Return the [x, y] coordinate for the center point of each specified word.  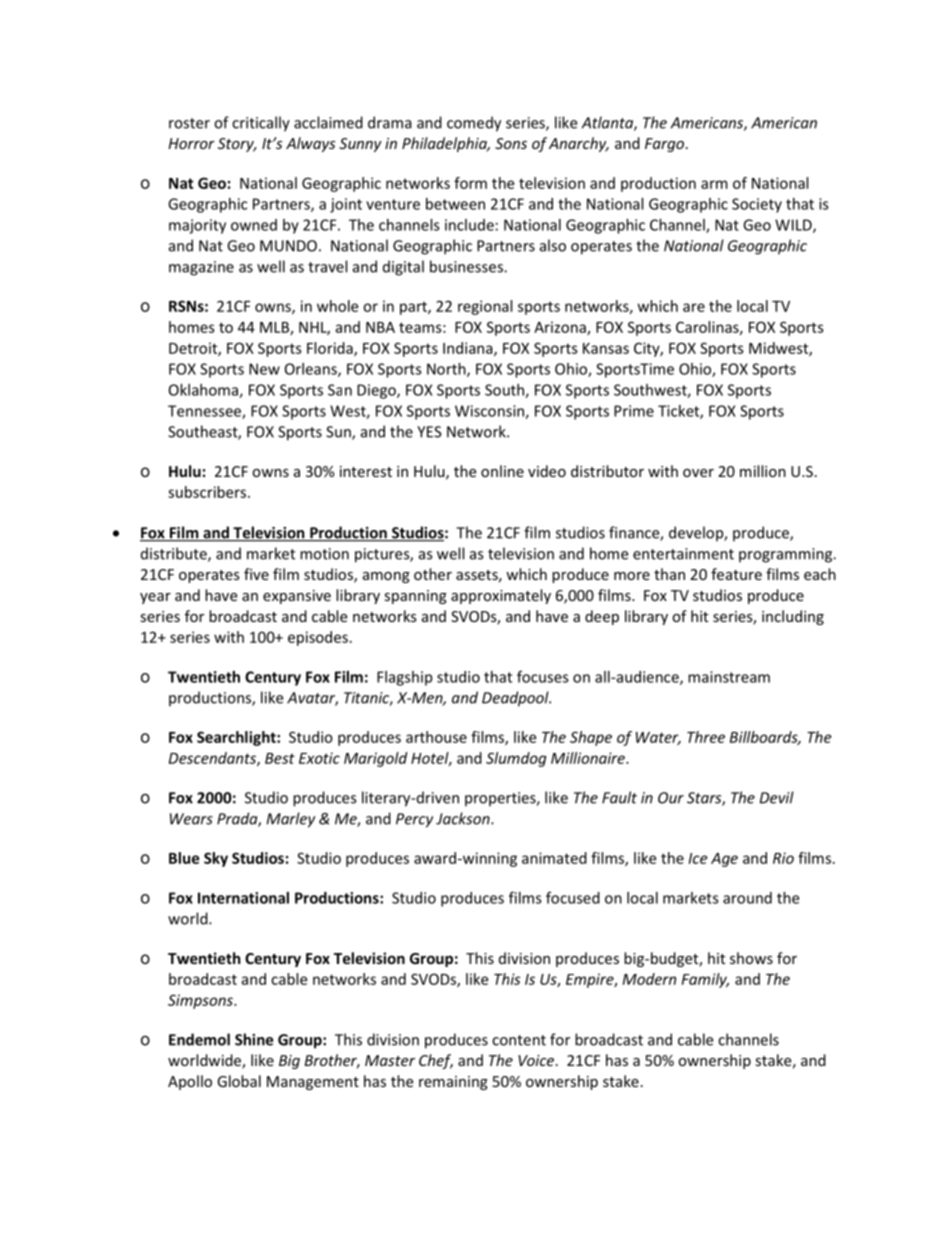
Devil [777, 797]
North [447, 370]
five [256, 574]
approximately [501, 596]
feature [736, 574]
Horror [191, 143]
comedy [474, 124]
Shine [254, 1039]
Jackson [464, 818]
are [694, 307]
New [264, 369]
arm [714, 184]
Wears [191, 819]
